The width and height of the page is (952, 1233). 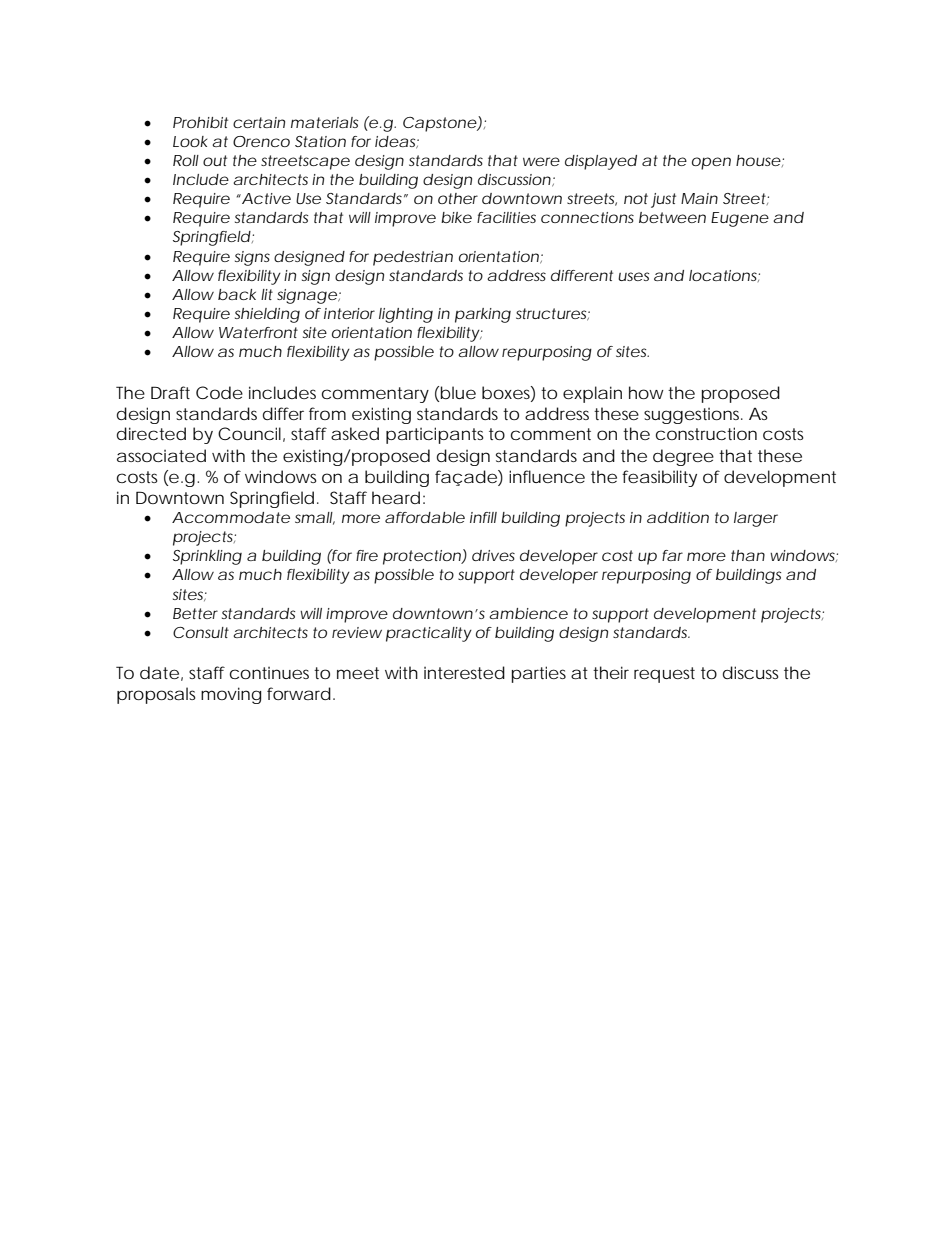 I want to click on continues, so click(x=269, y=673).
